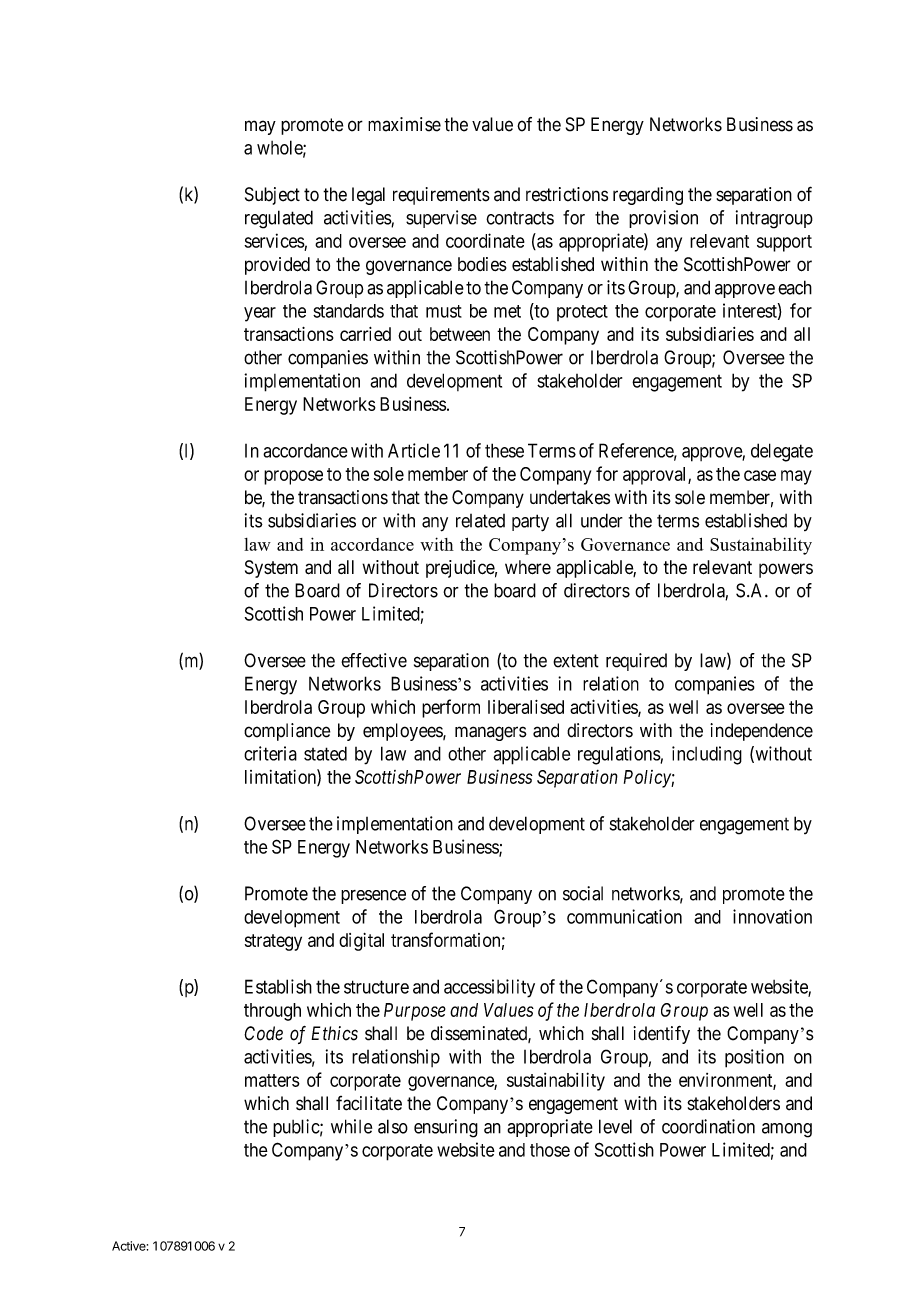  I want to click on while, so click(351, 1126).
